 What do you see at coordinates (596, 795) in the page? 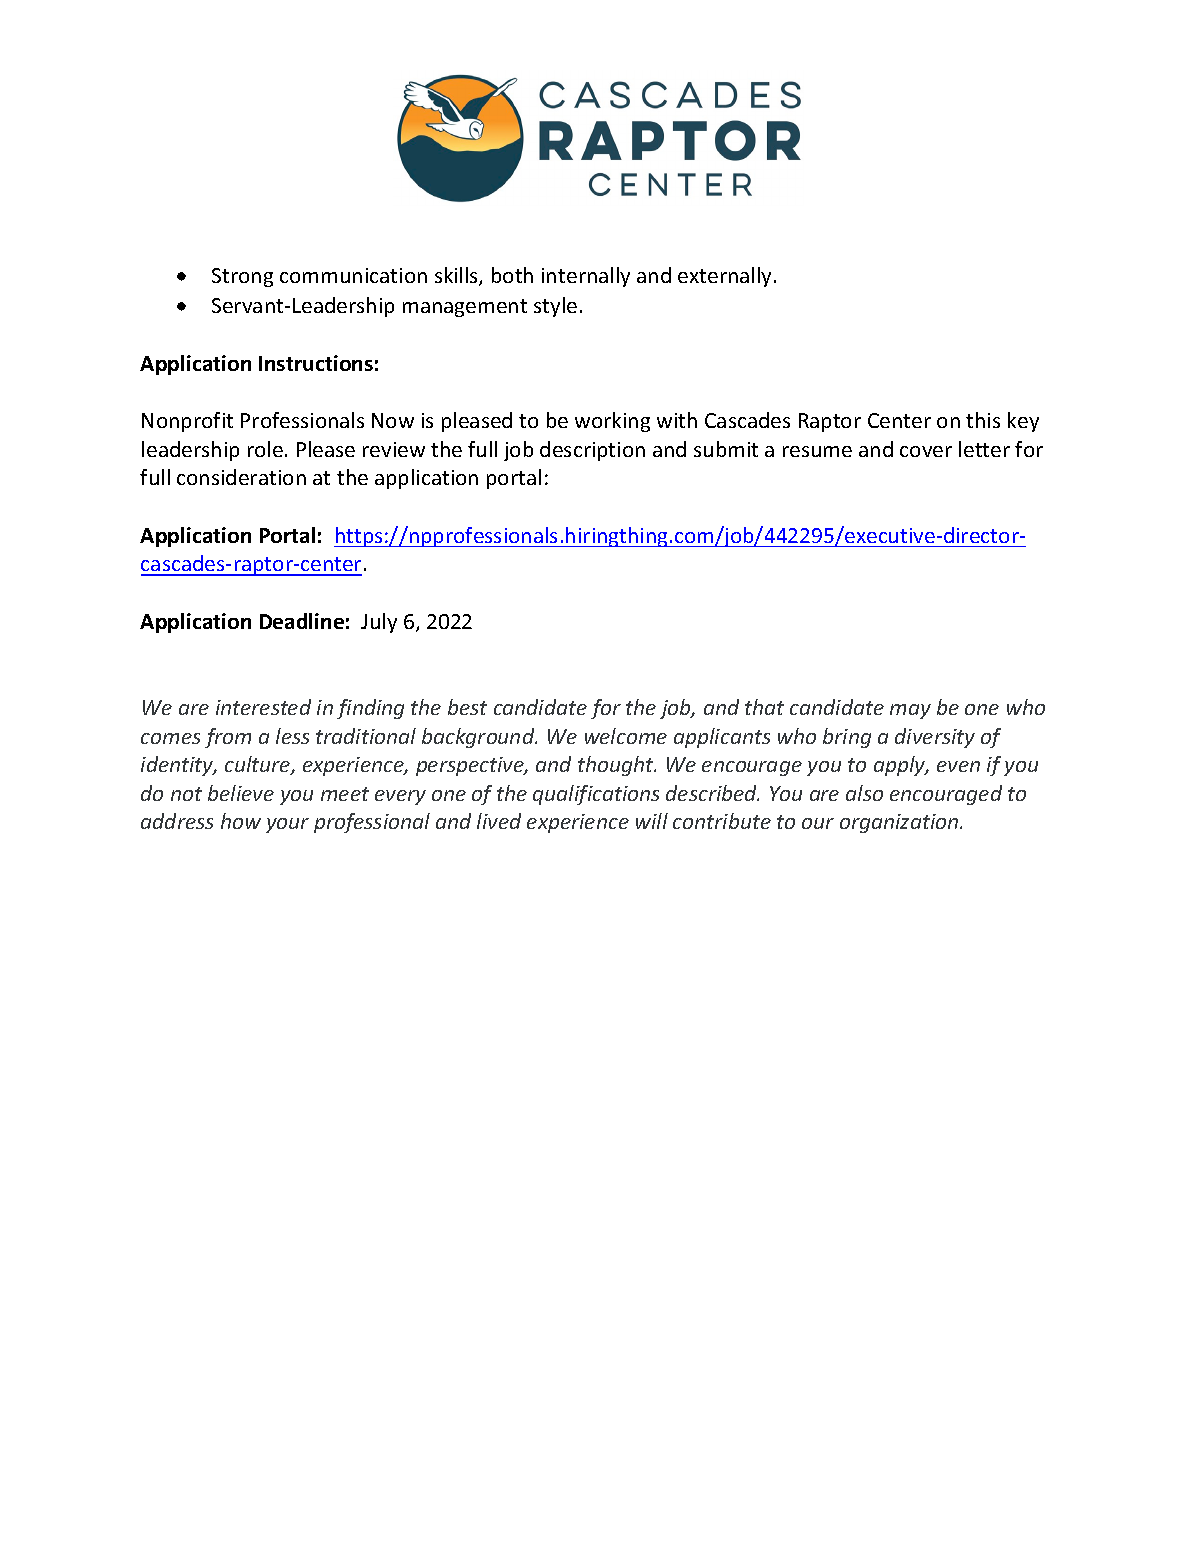
I see `qualifications` at bounding box center [596, 795].
